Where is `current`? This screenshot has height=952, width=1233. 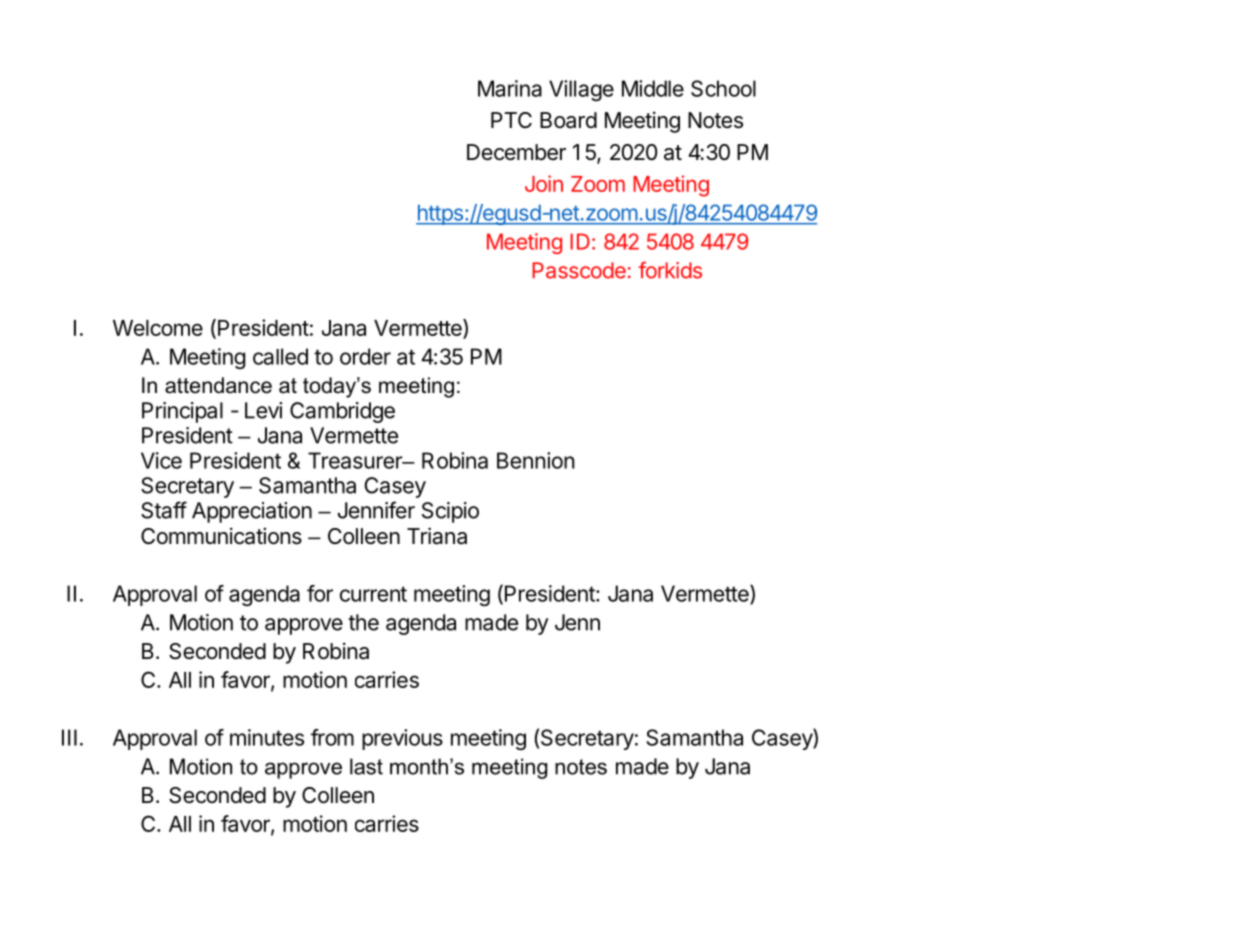
current is located at coordinates (373, 594).
